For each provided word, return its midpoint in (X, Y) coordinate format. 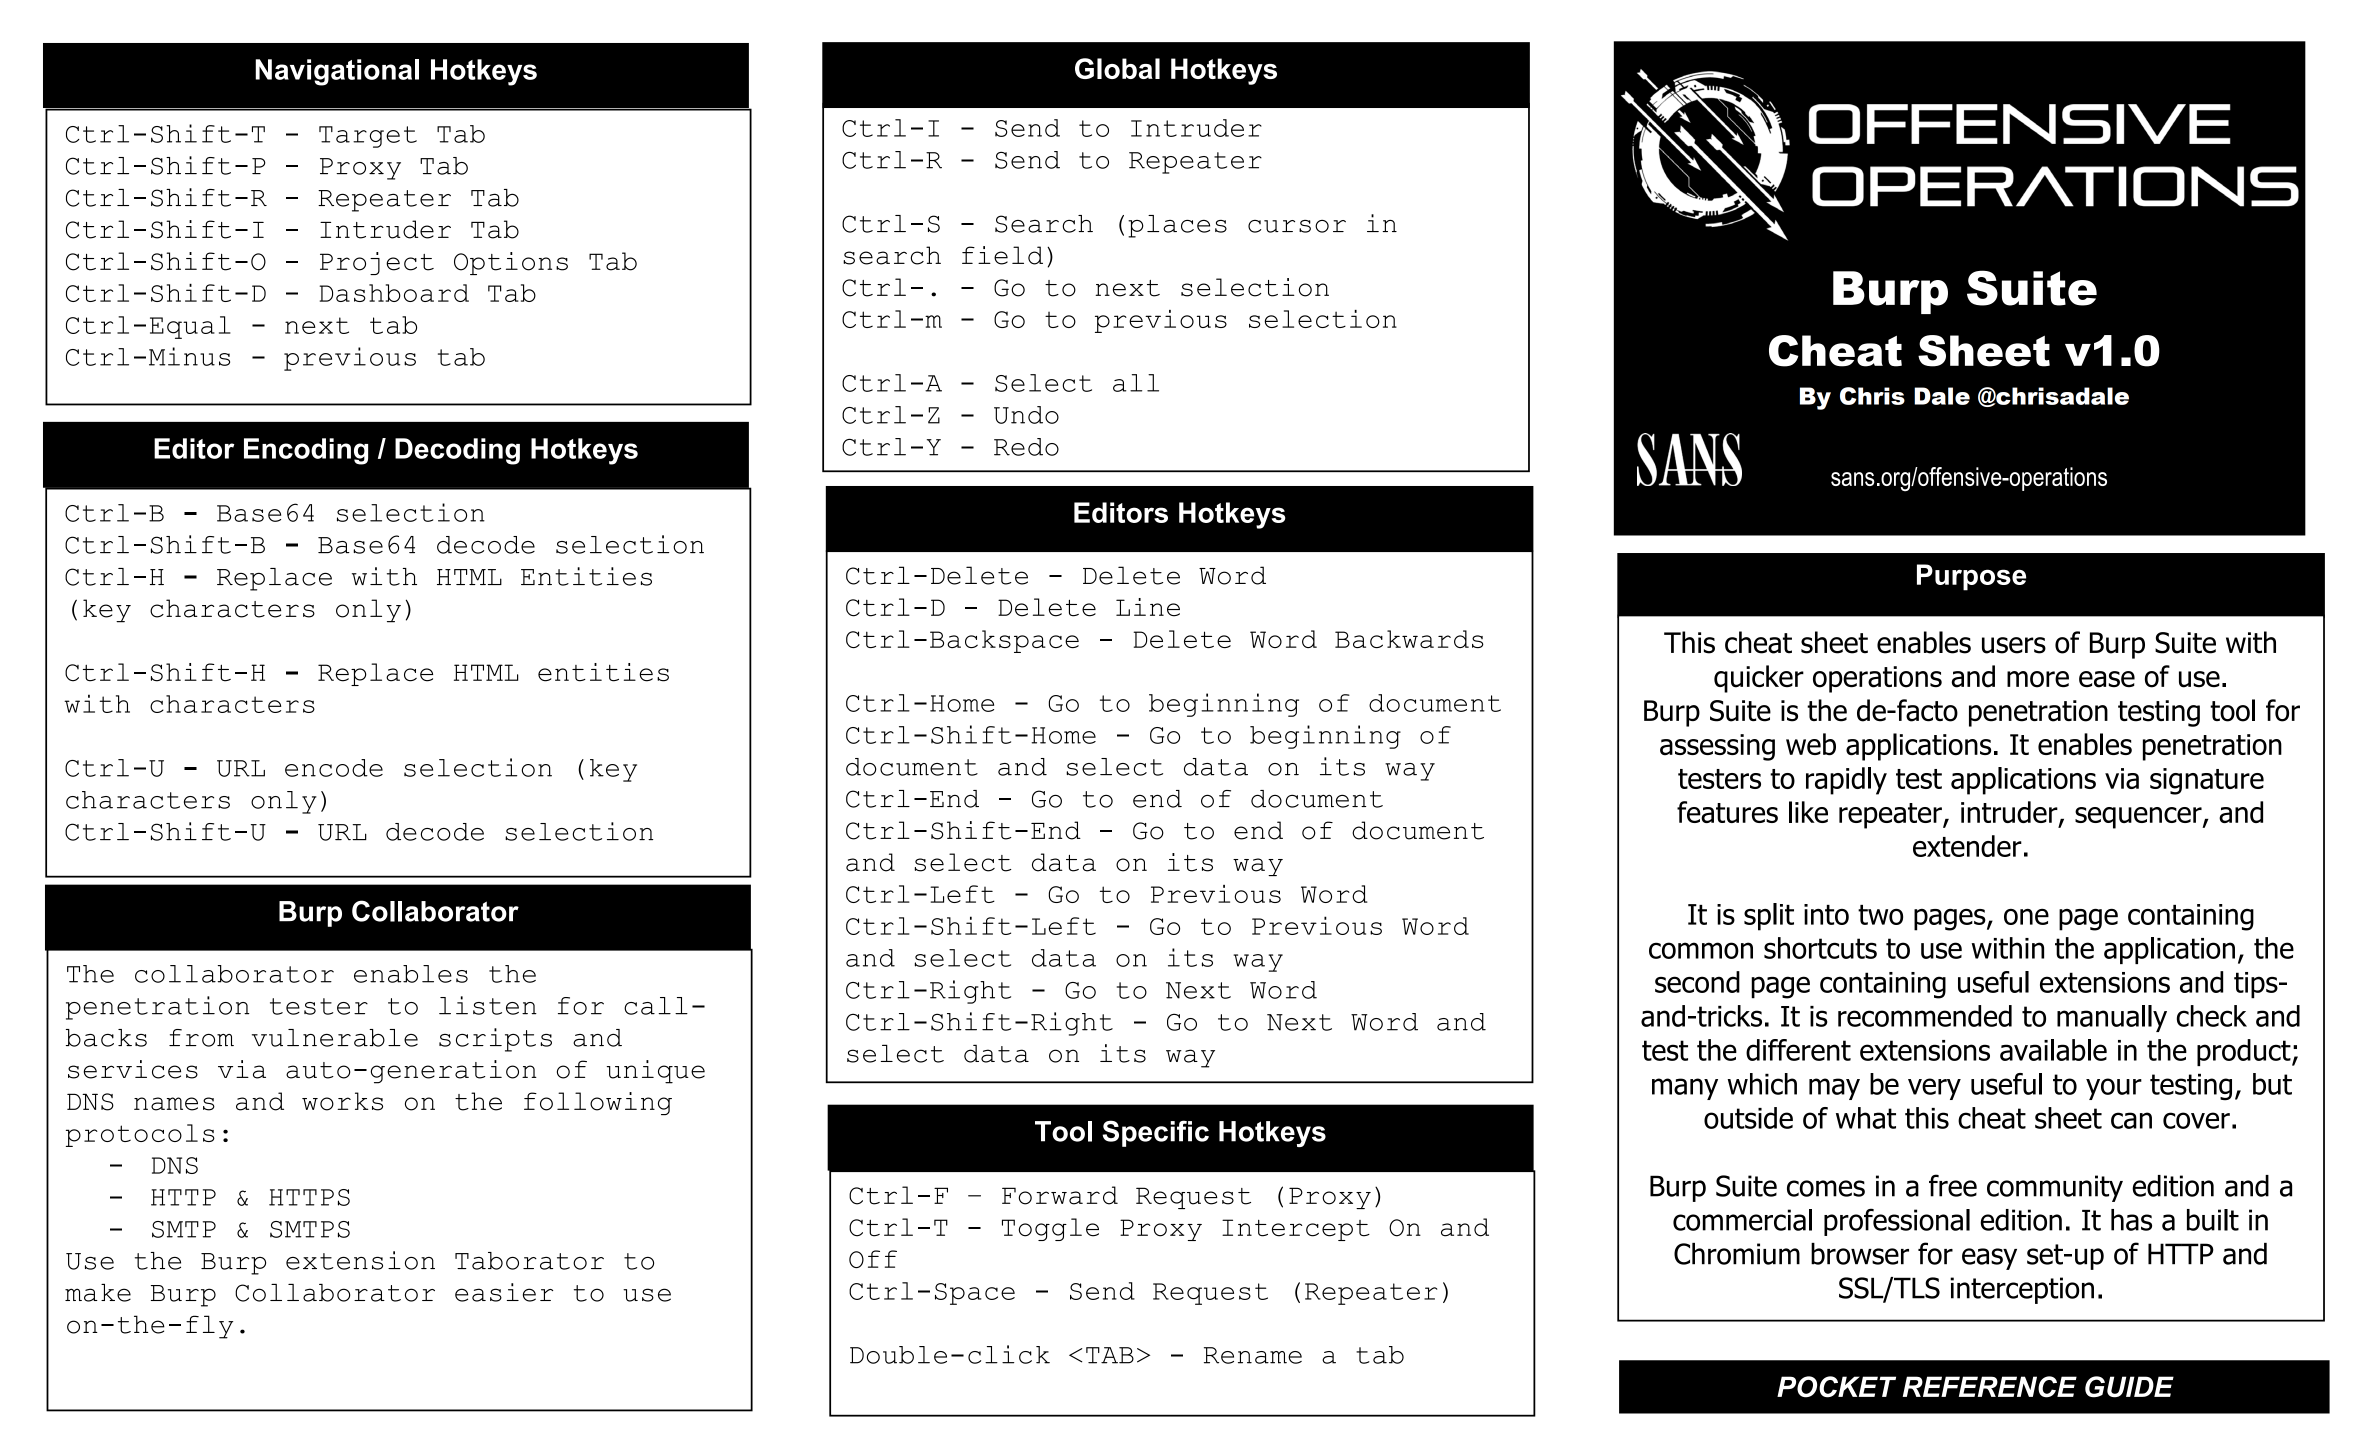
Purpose (1971, 577)
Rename (1253, 1355)
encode (334, 768)
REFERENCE (1990, 1387)
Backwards (1409, 639)
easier (504, 1292)
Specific (1155, 1133)
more (2038, 679)
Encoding (306, 451)
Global (1117, 68)
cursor (1297, 226)
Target (368, 137)
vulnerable (335, 1038)
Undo (1026, 415)
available (2053, 1050)
